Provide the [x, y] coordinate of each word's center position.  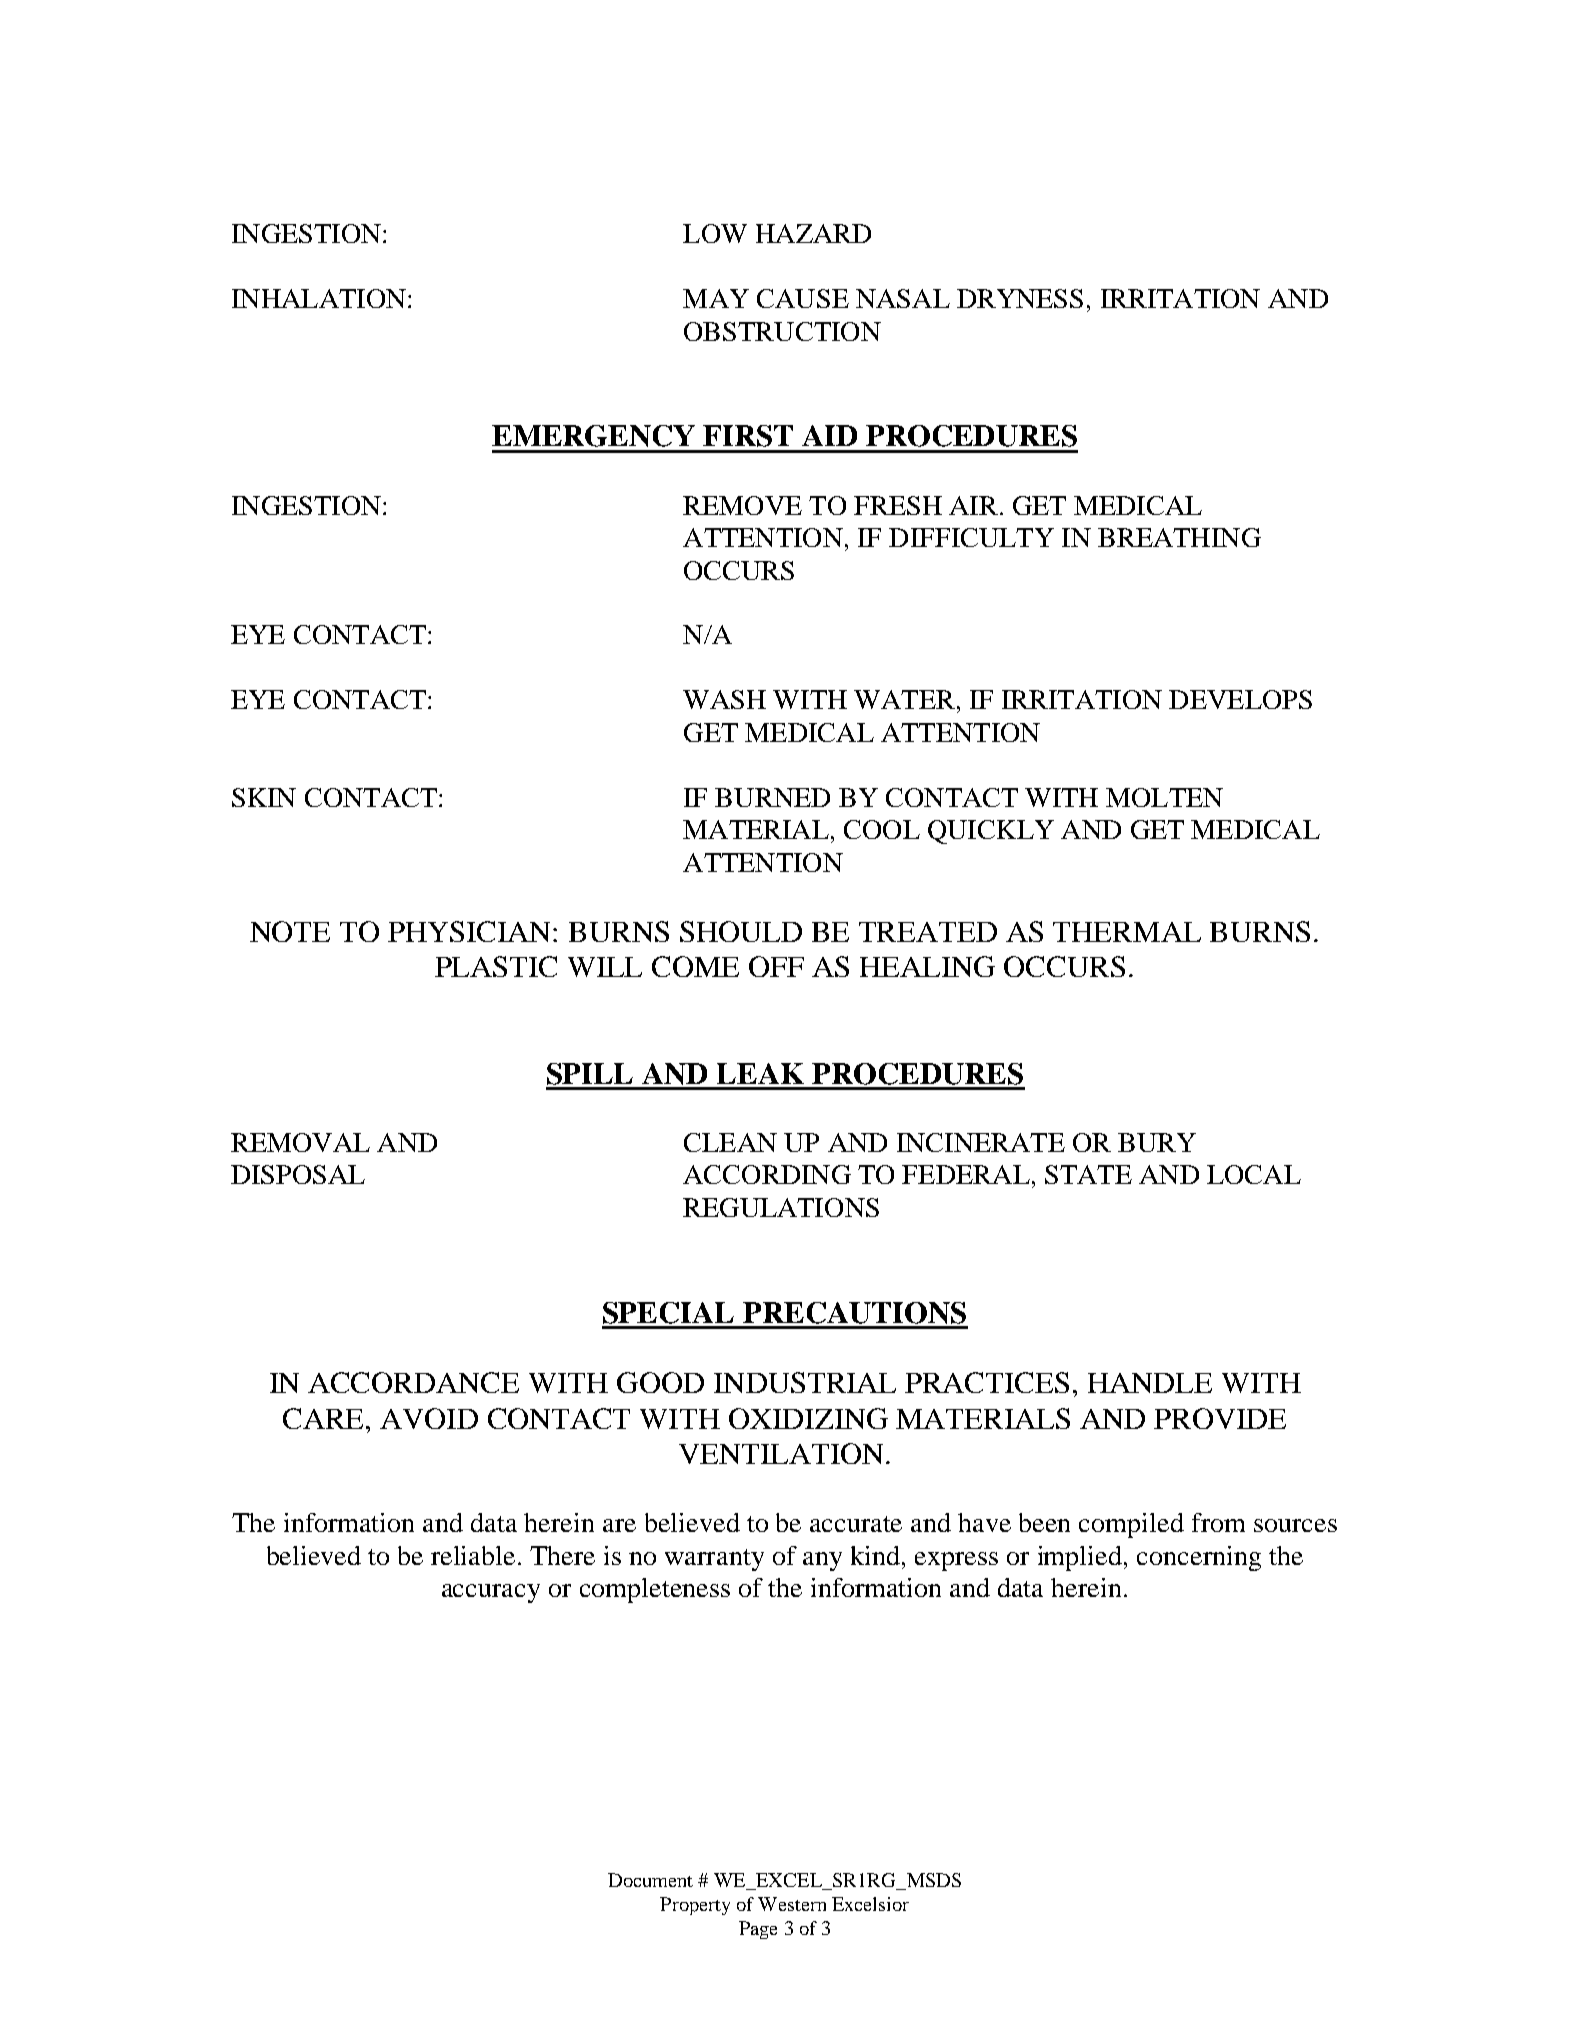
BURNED [772, 797]
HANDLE [1150, 1383]
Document [650, 1880]
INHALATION [319, 298]
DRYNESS [1020, 298]
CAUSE [803, 298]
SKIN [264, 797]
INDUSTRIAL [805, 1382]
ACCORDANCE [413, 1382]
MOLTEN [1164, 797]
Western [792, 1904]
